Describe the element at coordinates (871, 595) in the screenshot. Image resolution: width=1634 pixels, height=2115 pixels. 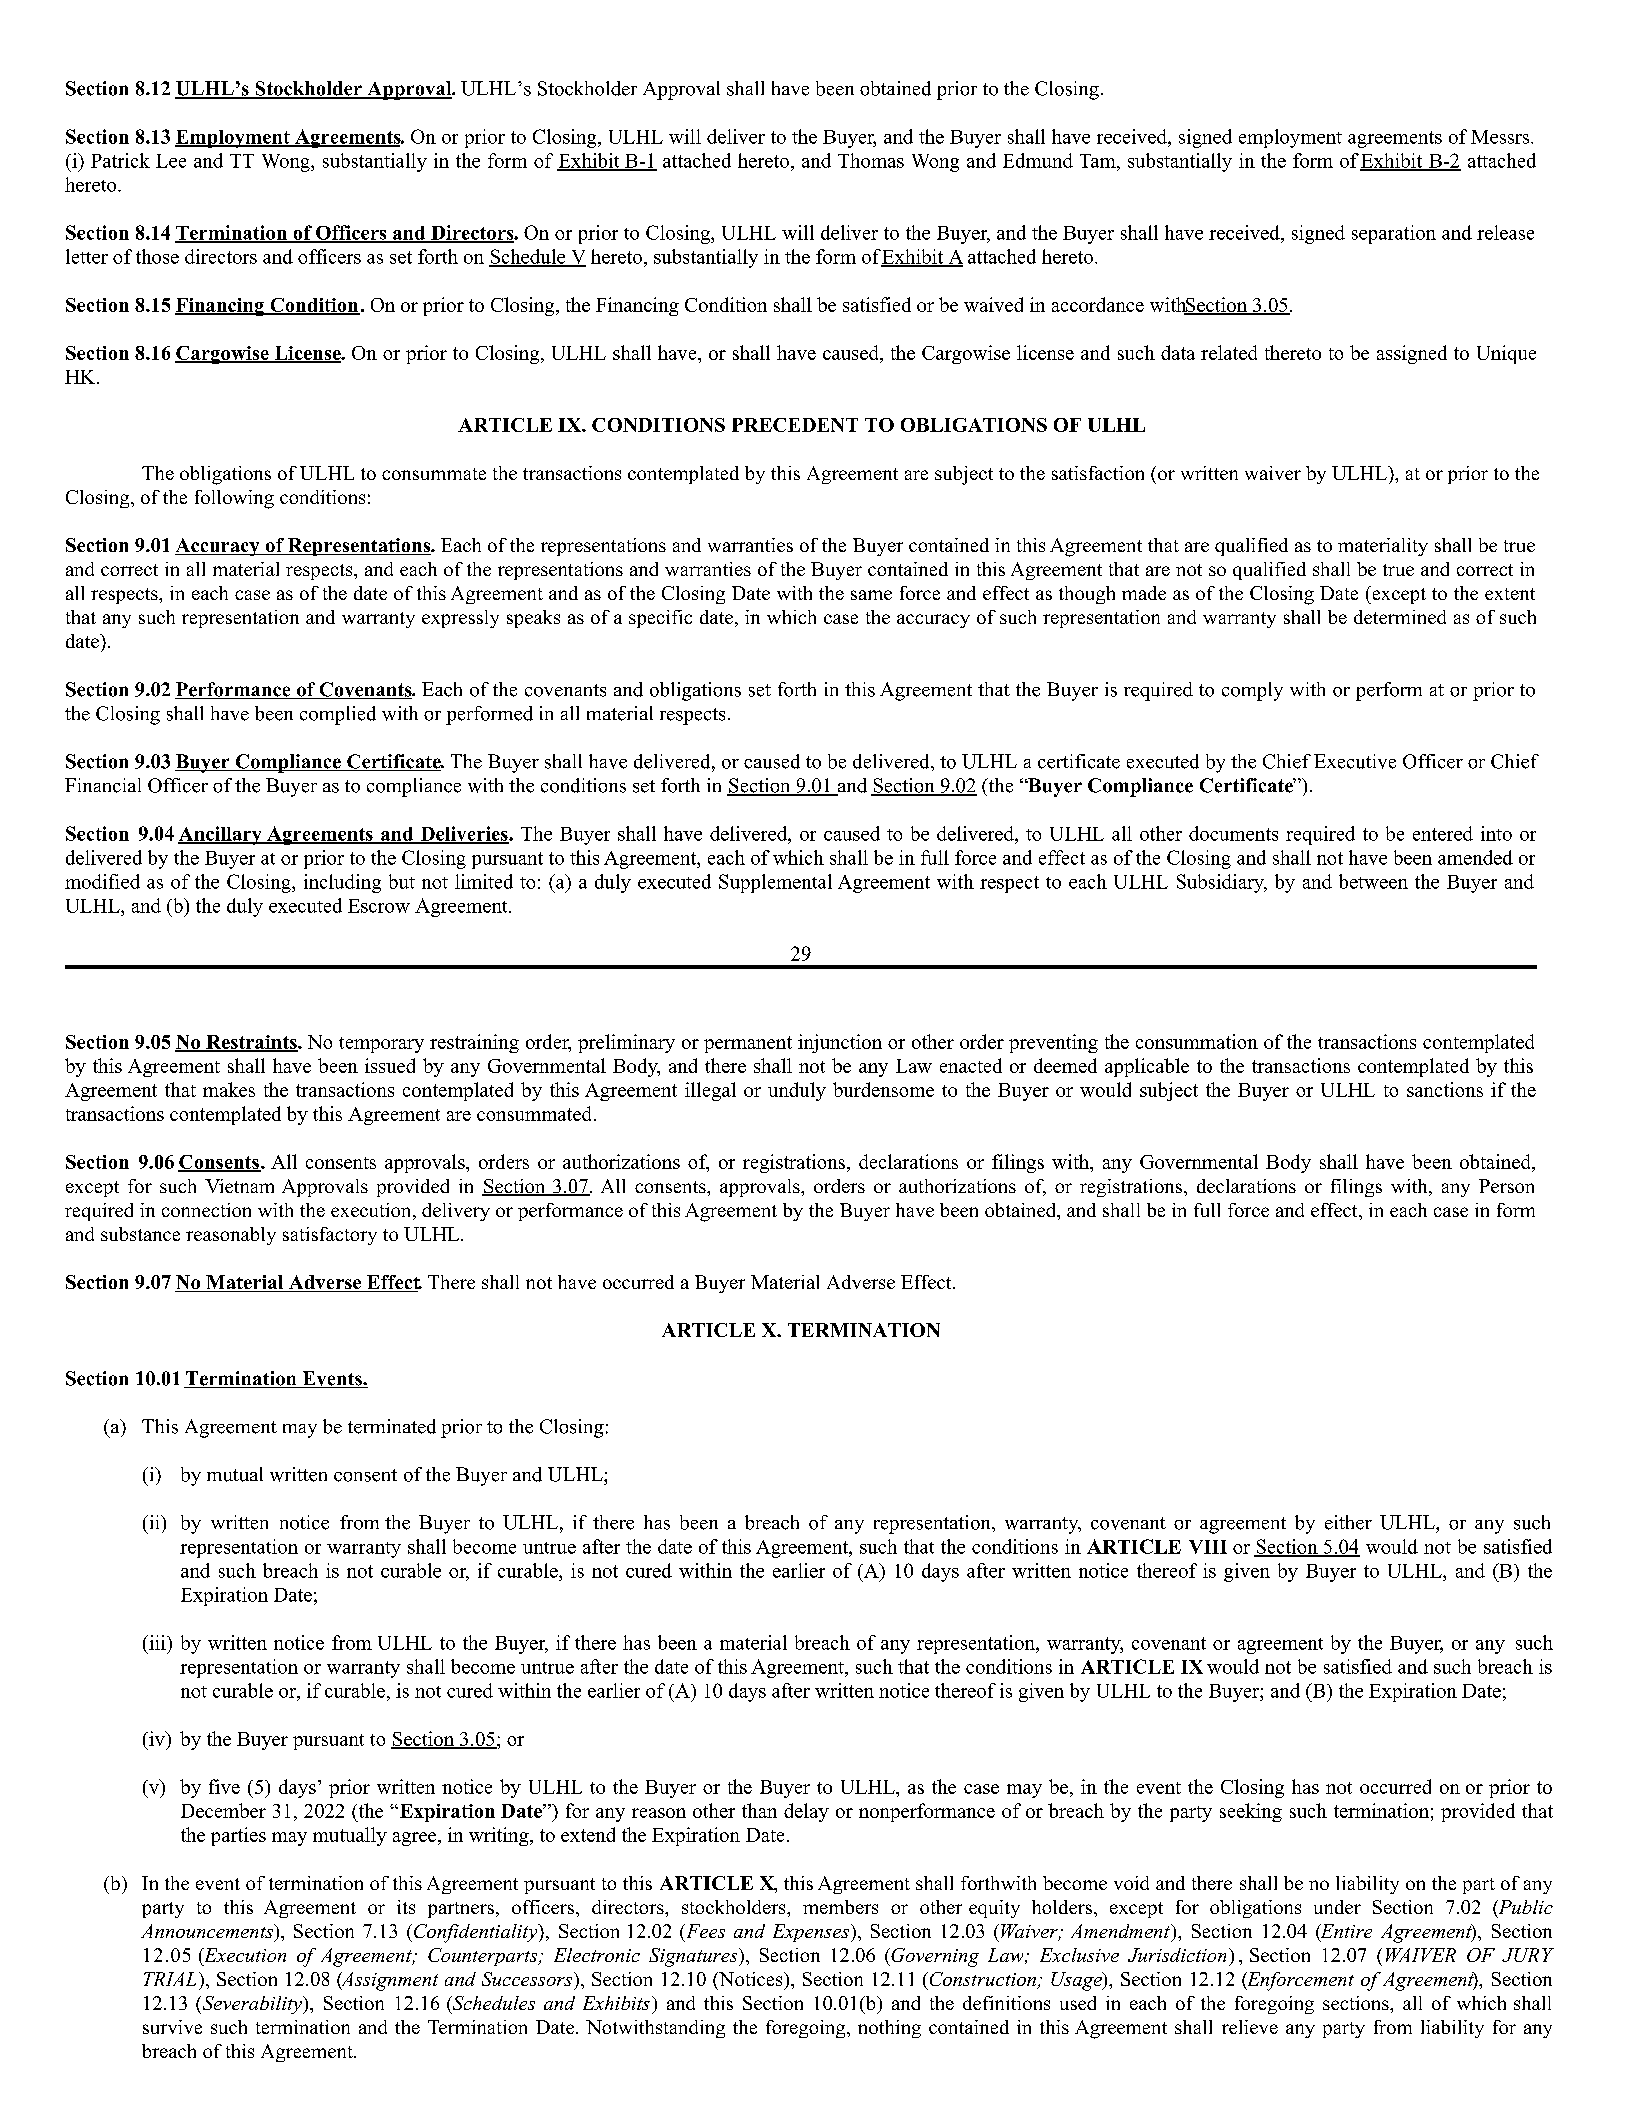
I see `same` at that location.
